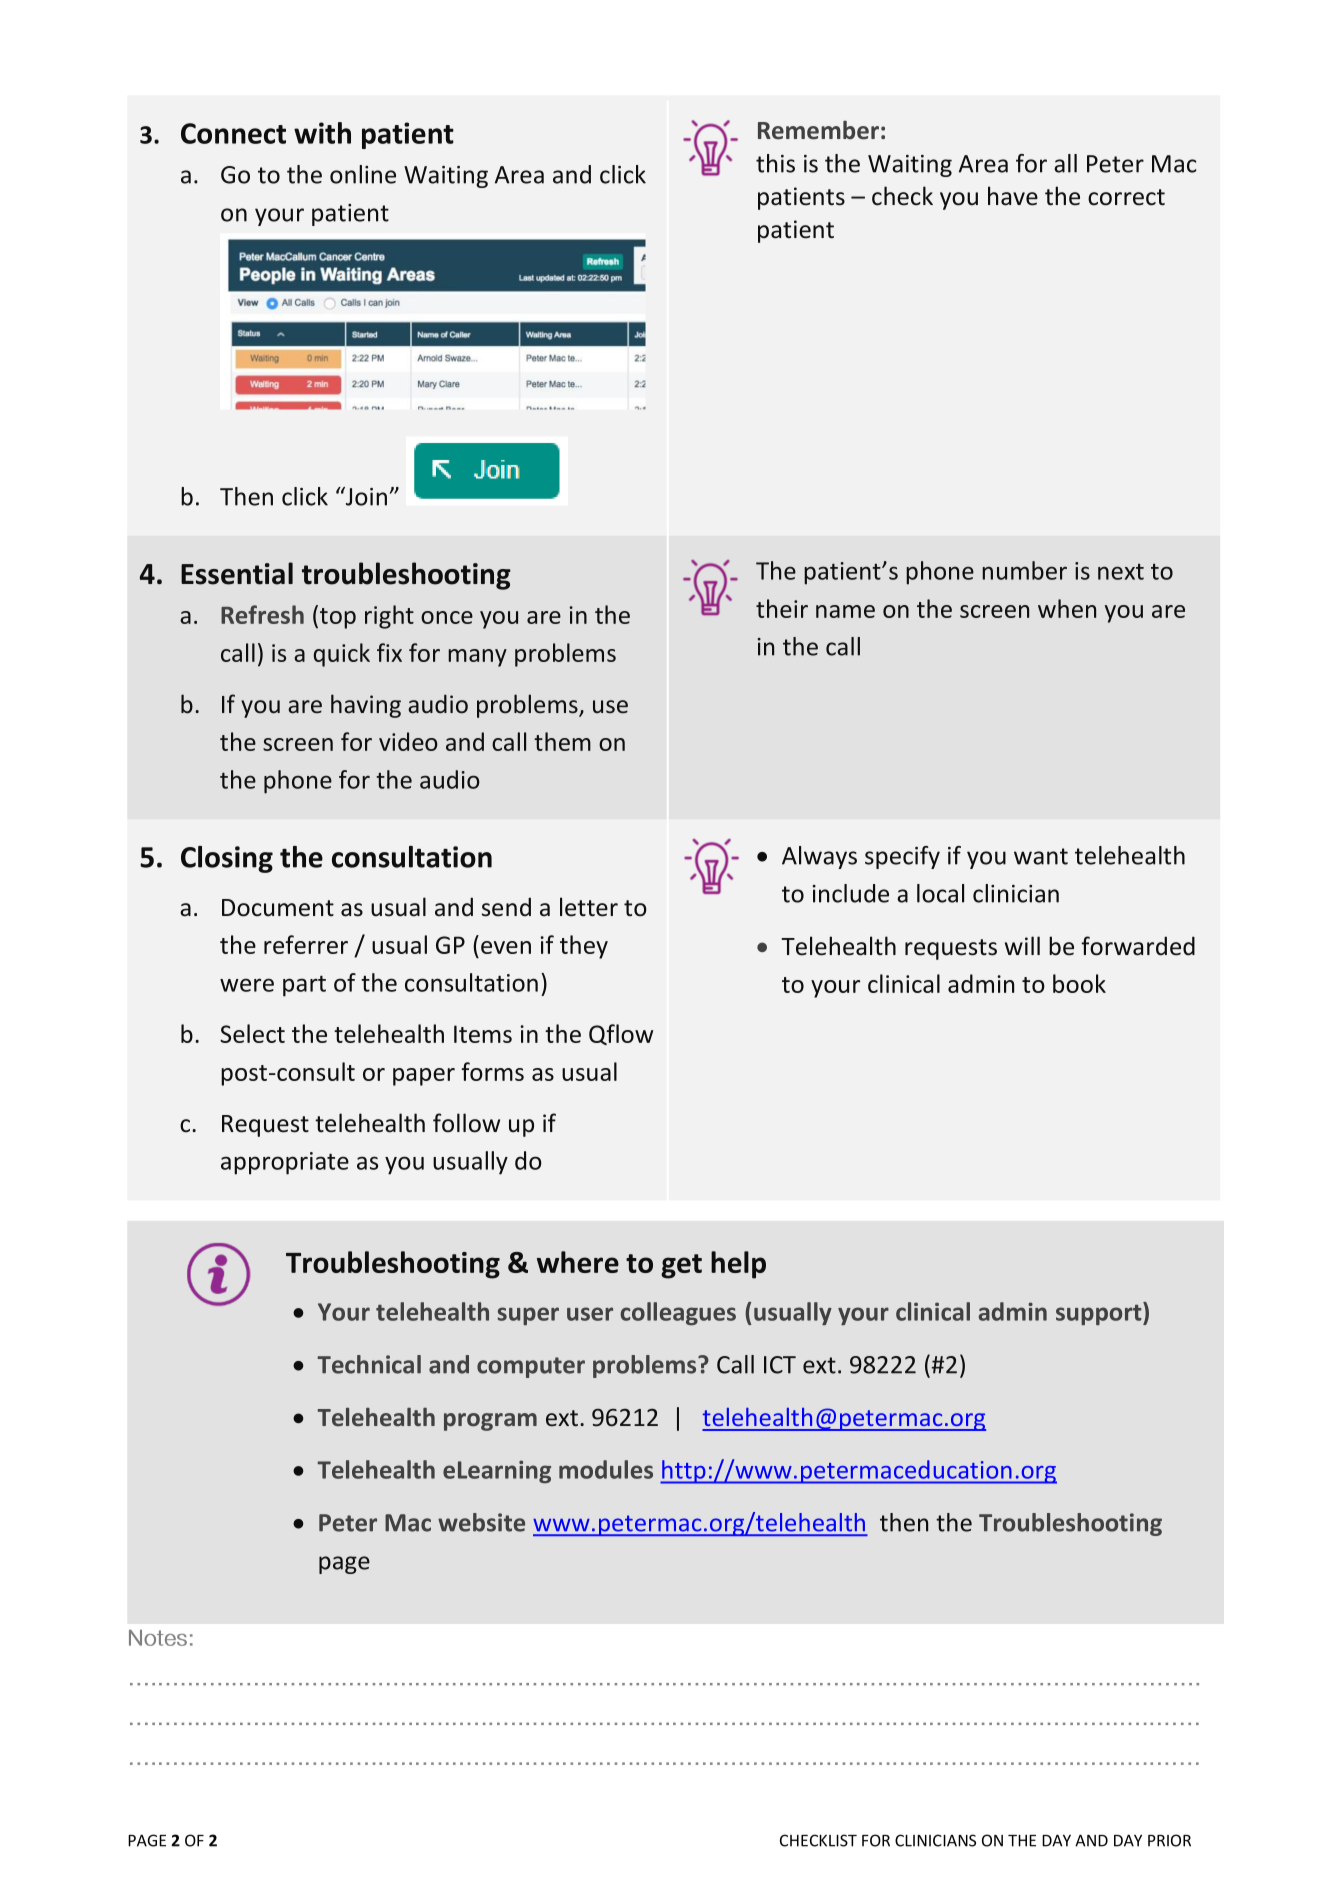 This screenshot has width=1335, height=1889. Describe the element at coordinates (1013, 196) in the screenshot. I see `have` at that location.
